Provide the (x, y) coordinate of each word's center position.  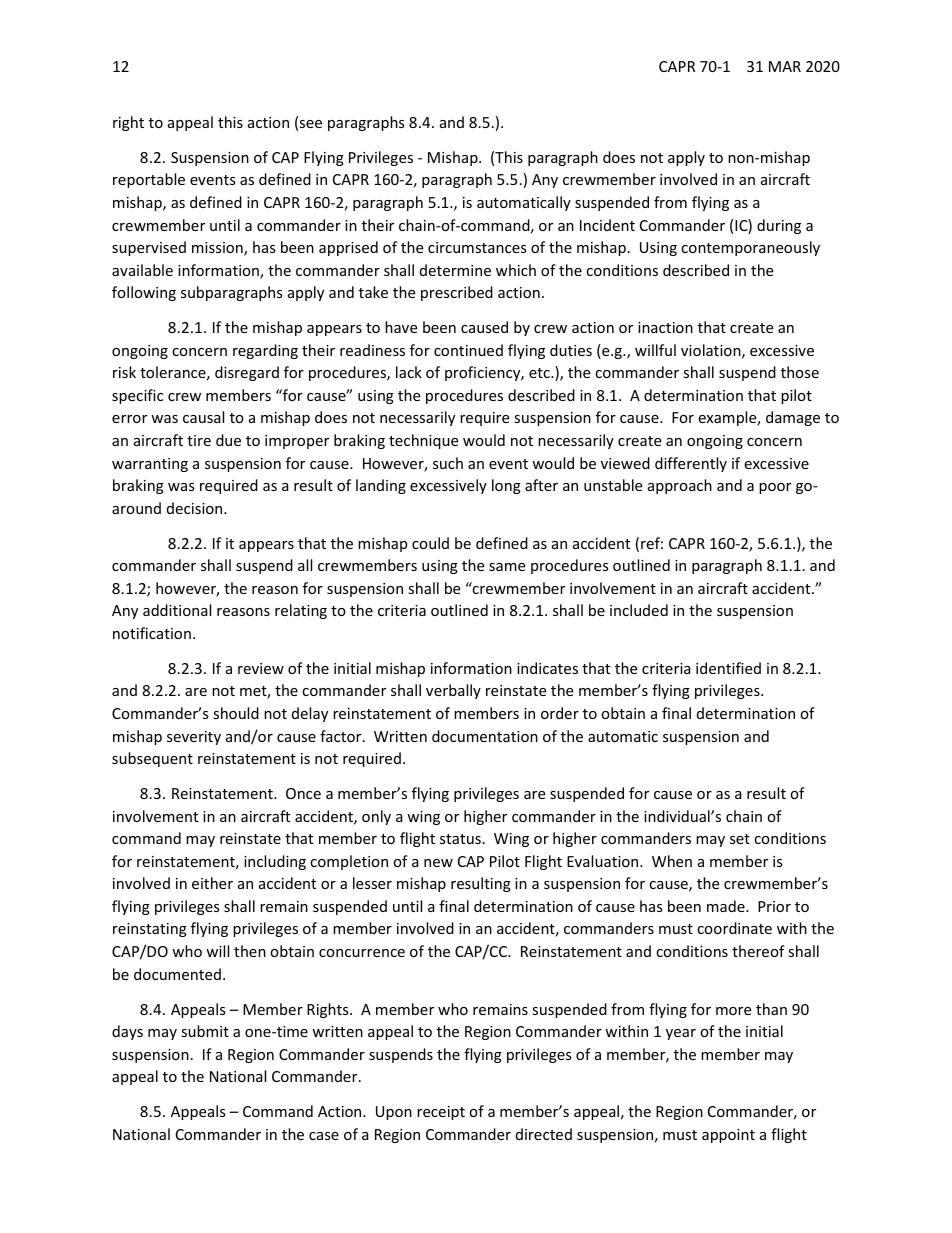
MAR (785, 66)
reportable (149, 180)
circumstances (477, 247)
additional (177, 610)
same (507, 567)
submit (205, 1031)
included (639, 610)
